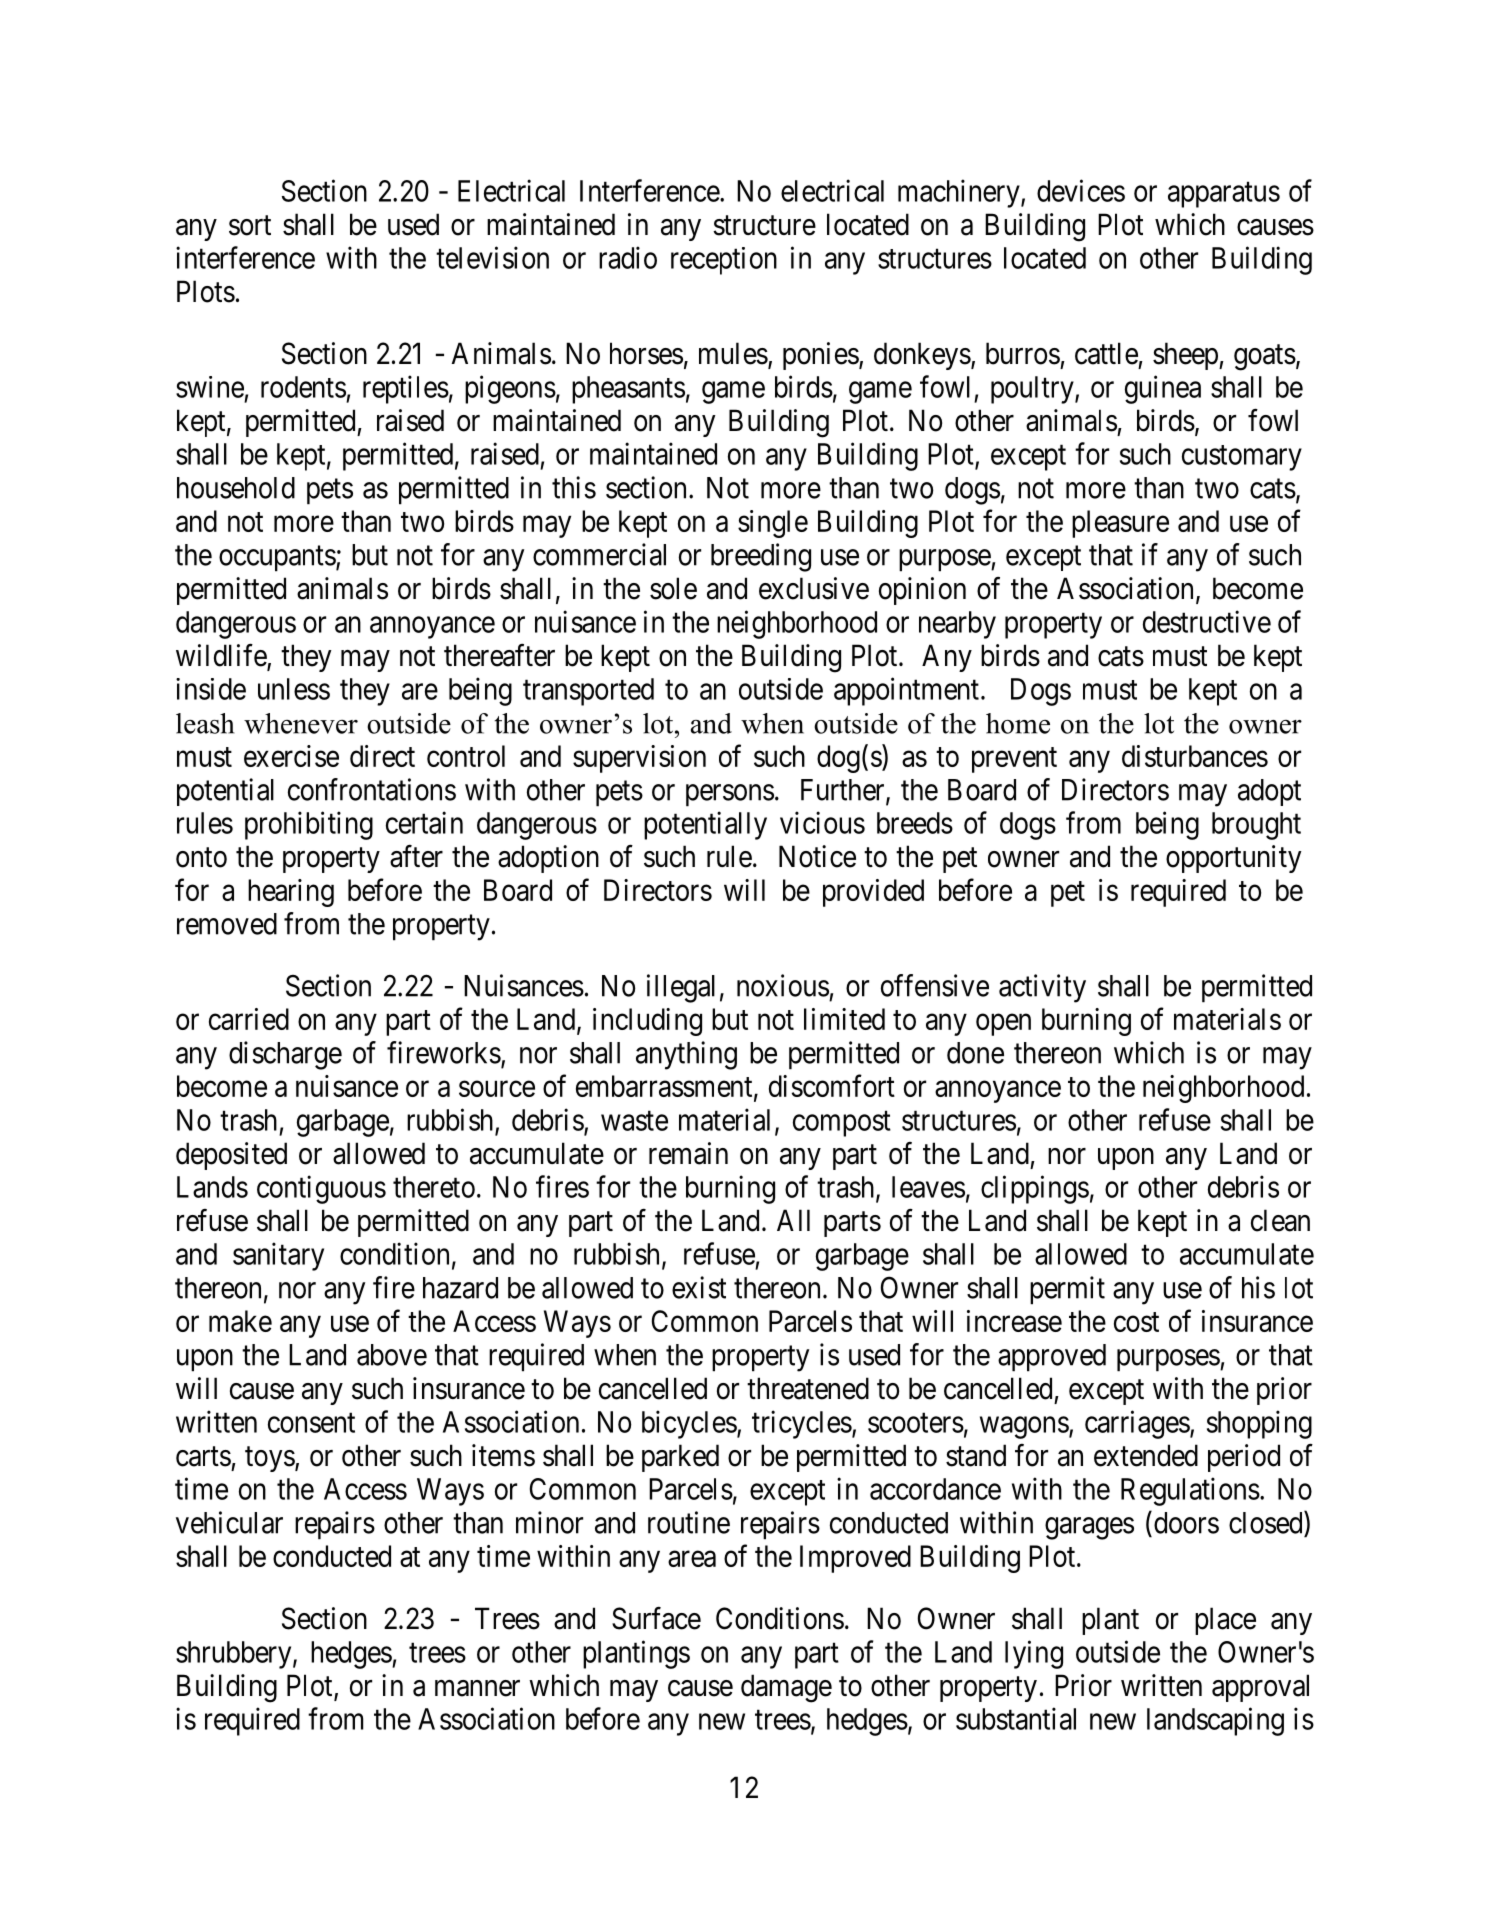 This document has height=1926, width=1488. Describe the element at coordinates (1224, 195) in the document. I see `apparatus` at that location.
